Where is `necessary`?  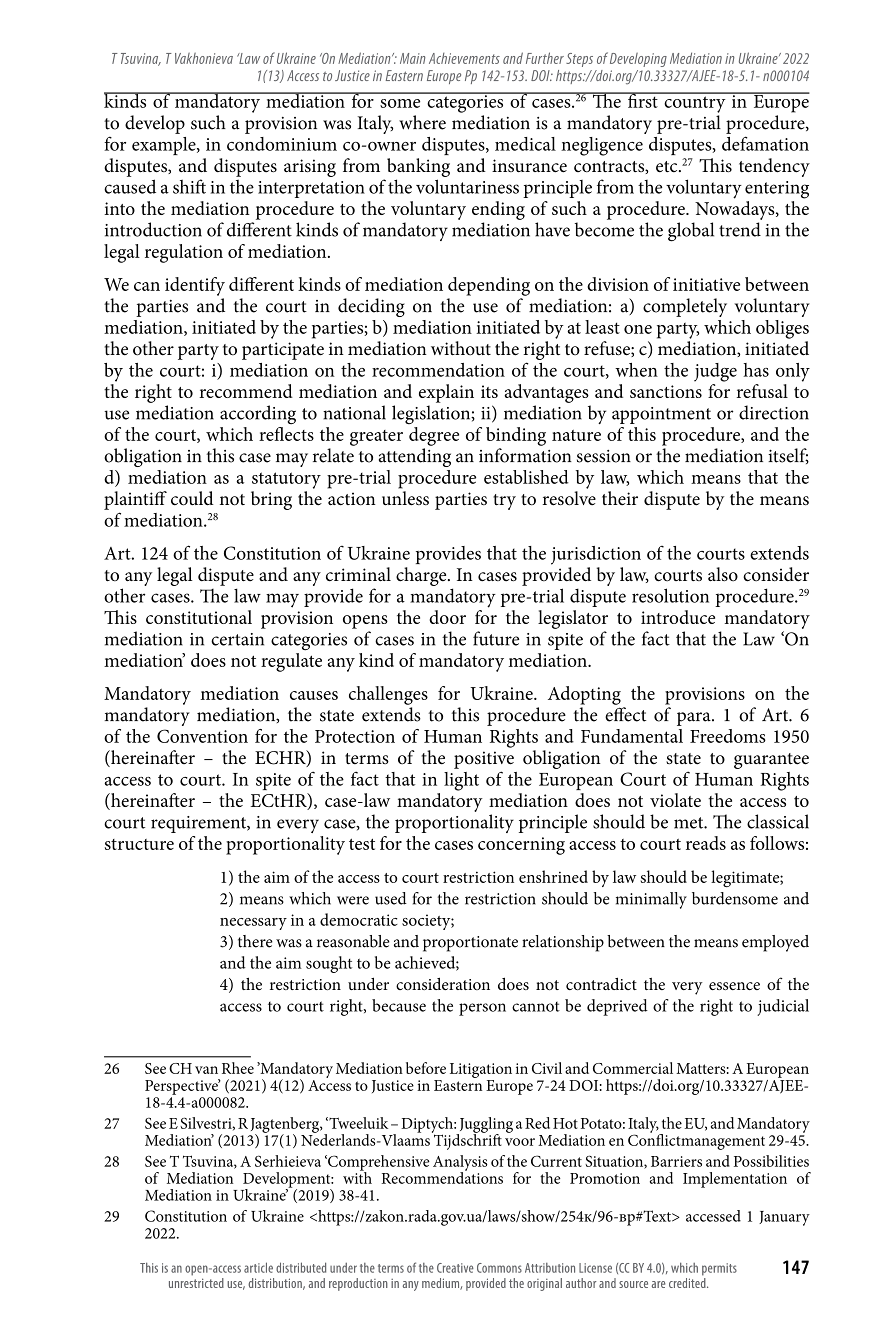
necessary is located at coordinates (253, 924).
